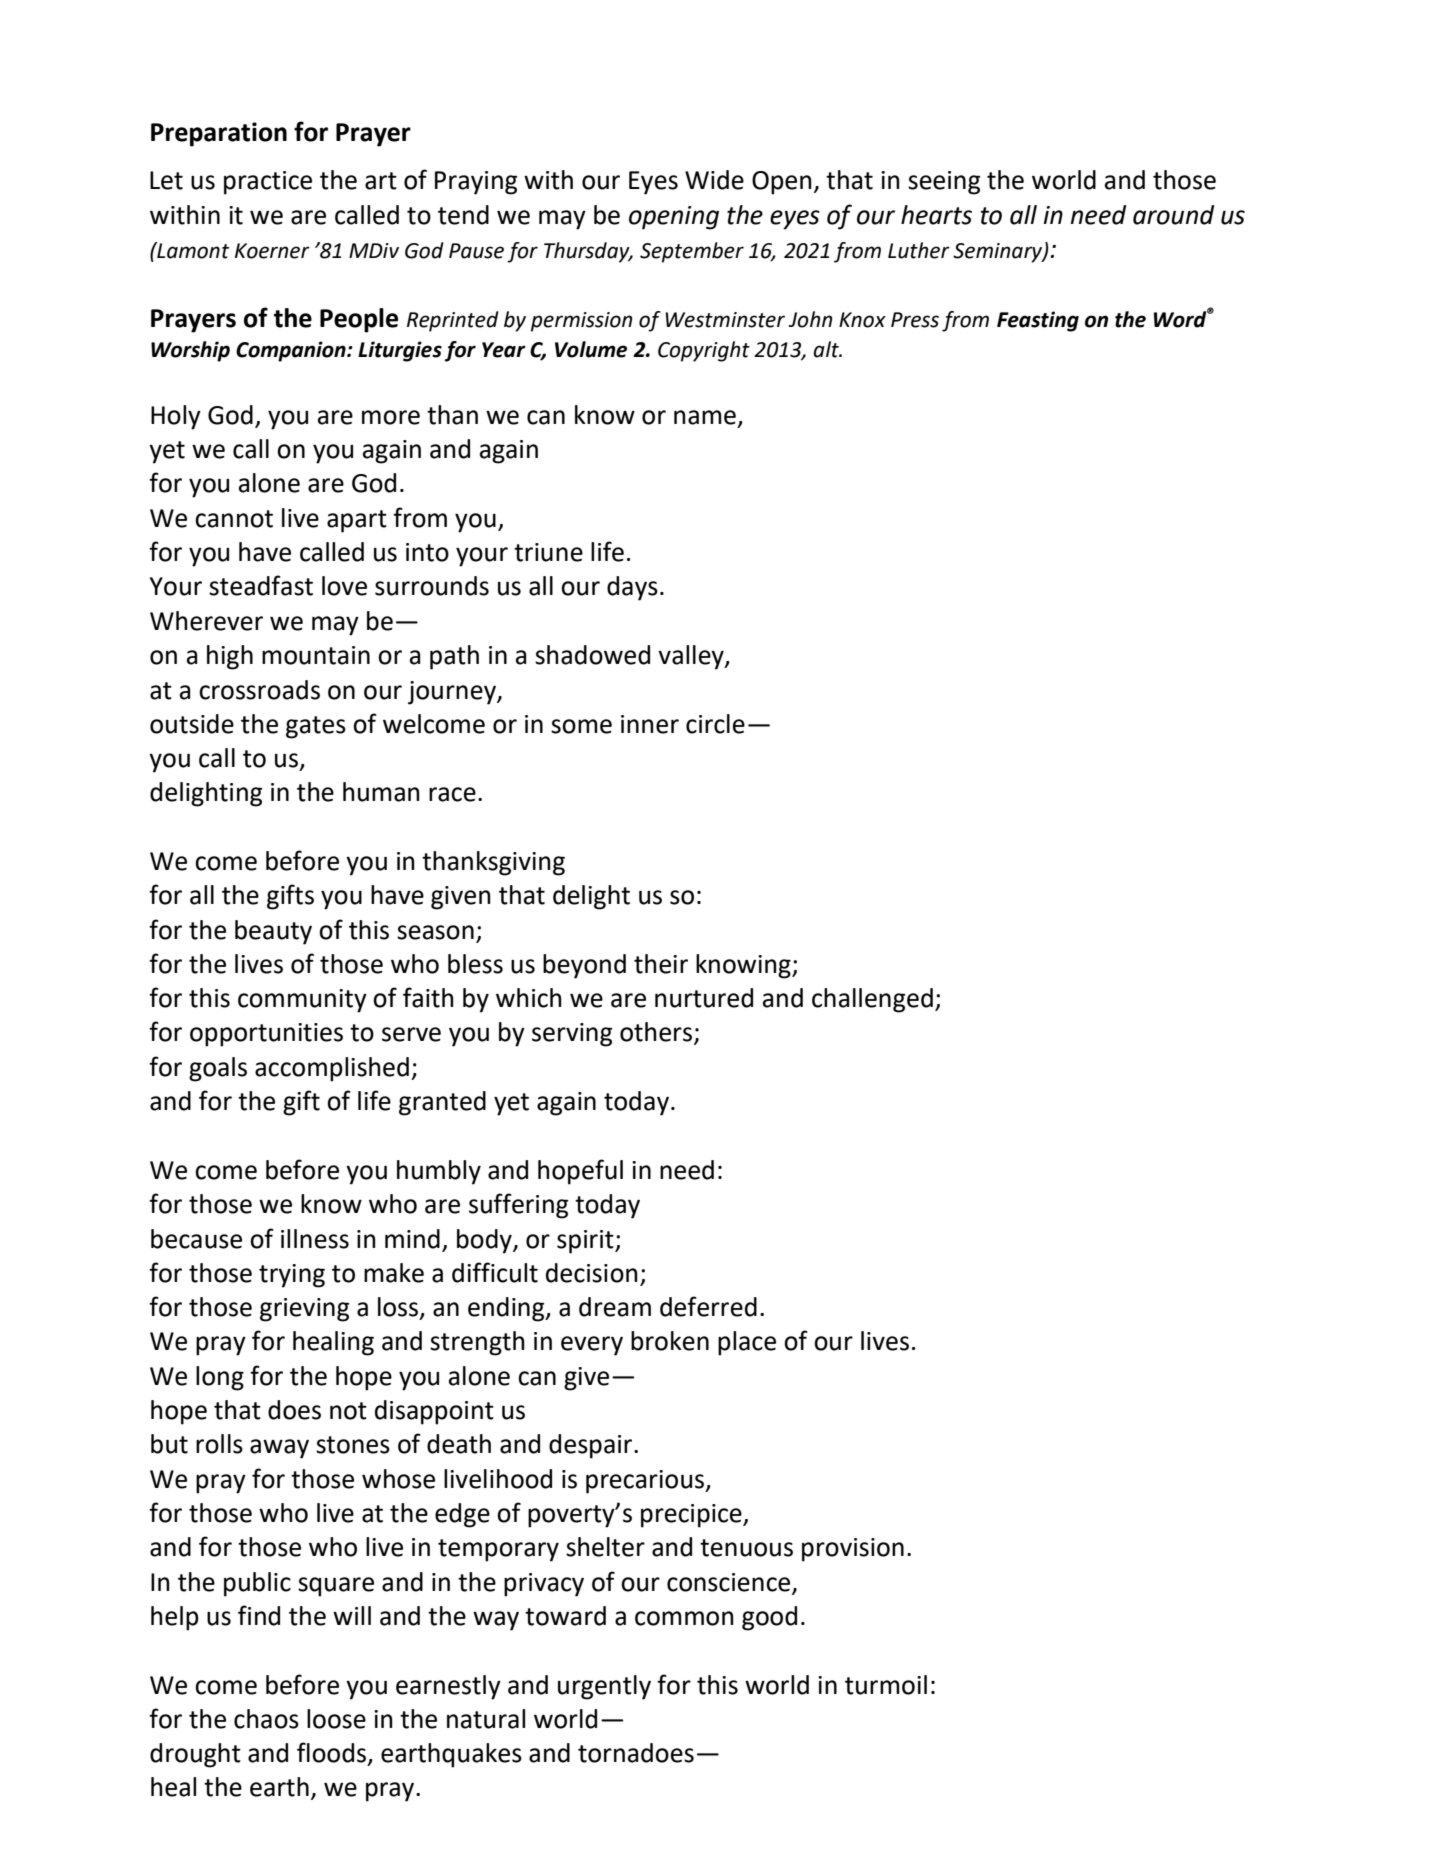 The width and height of the screenshot is (1433, 1855). I want to click on chaos, so click(266, 1719).
